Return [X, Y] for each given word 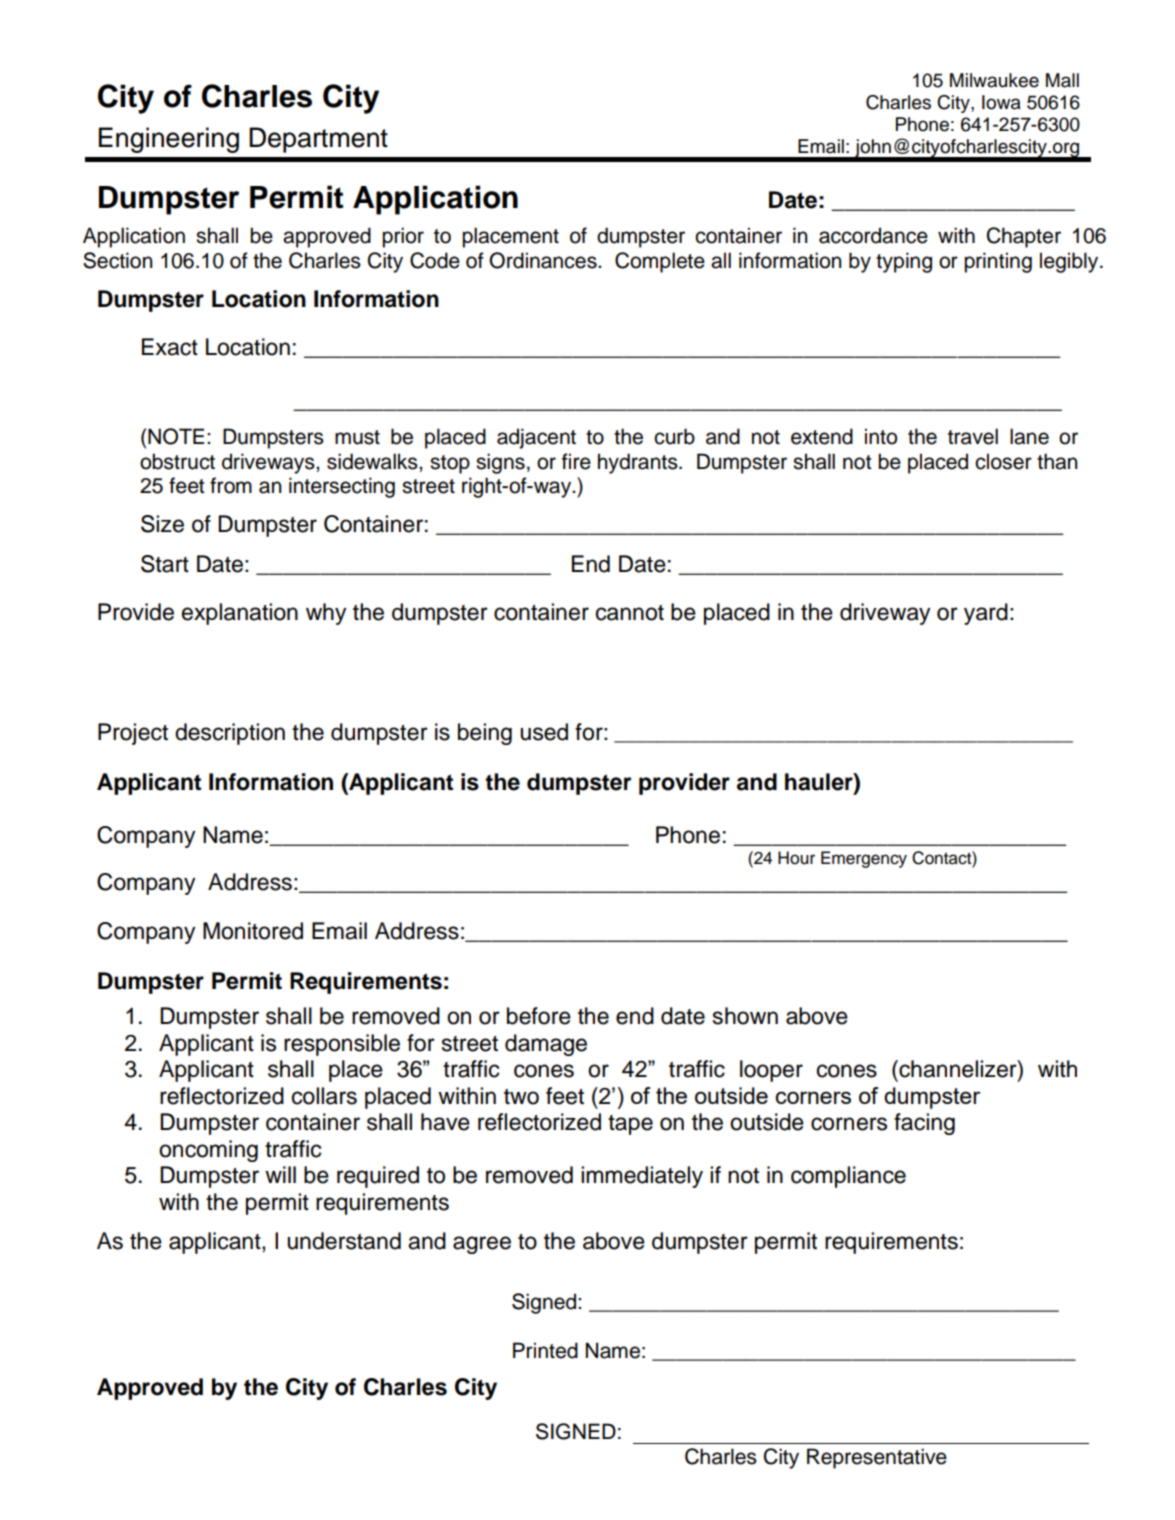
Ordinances [544, 260]
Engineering [169, 140]
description [230, 734]
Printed [545, 1350]
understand [344, 1241]
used [544, 732]
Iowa [1001, 102]
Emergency [864, 859]
